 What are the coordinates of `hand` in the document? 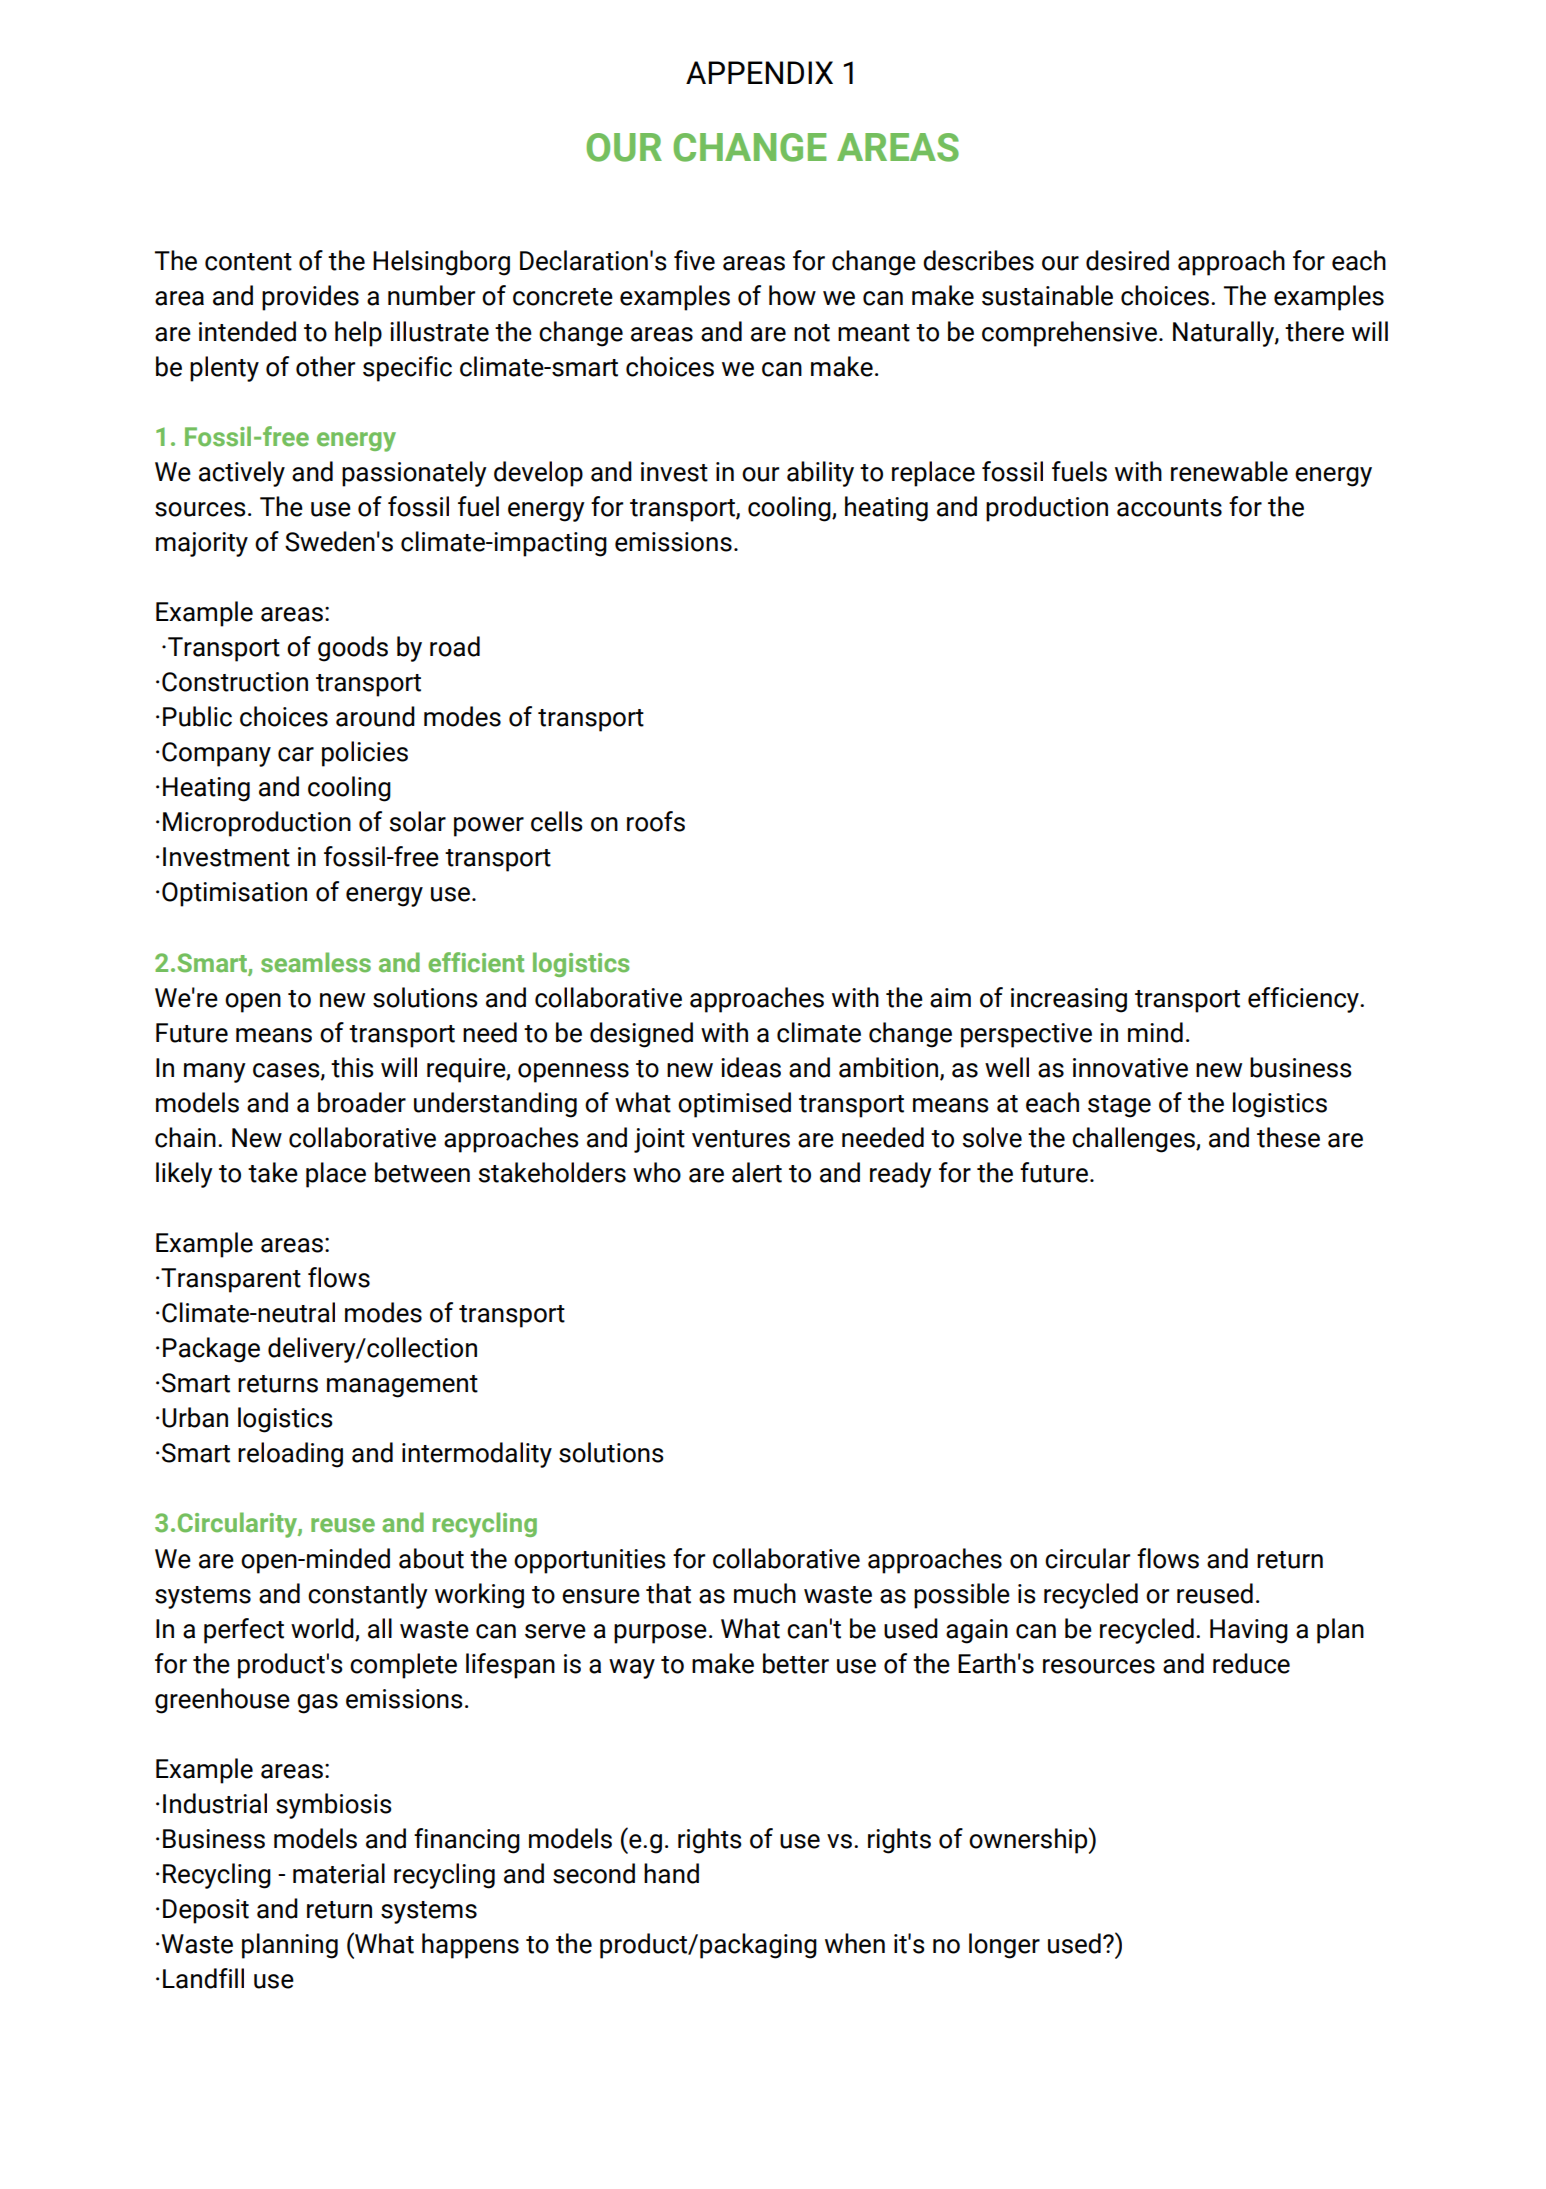 It's located at (671, 1873).
